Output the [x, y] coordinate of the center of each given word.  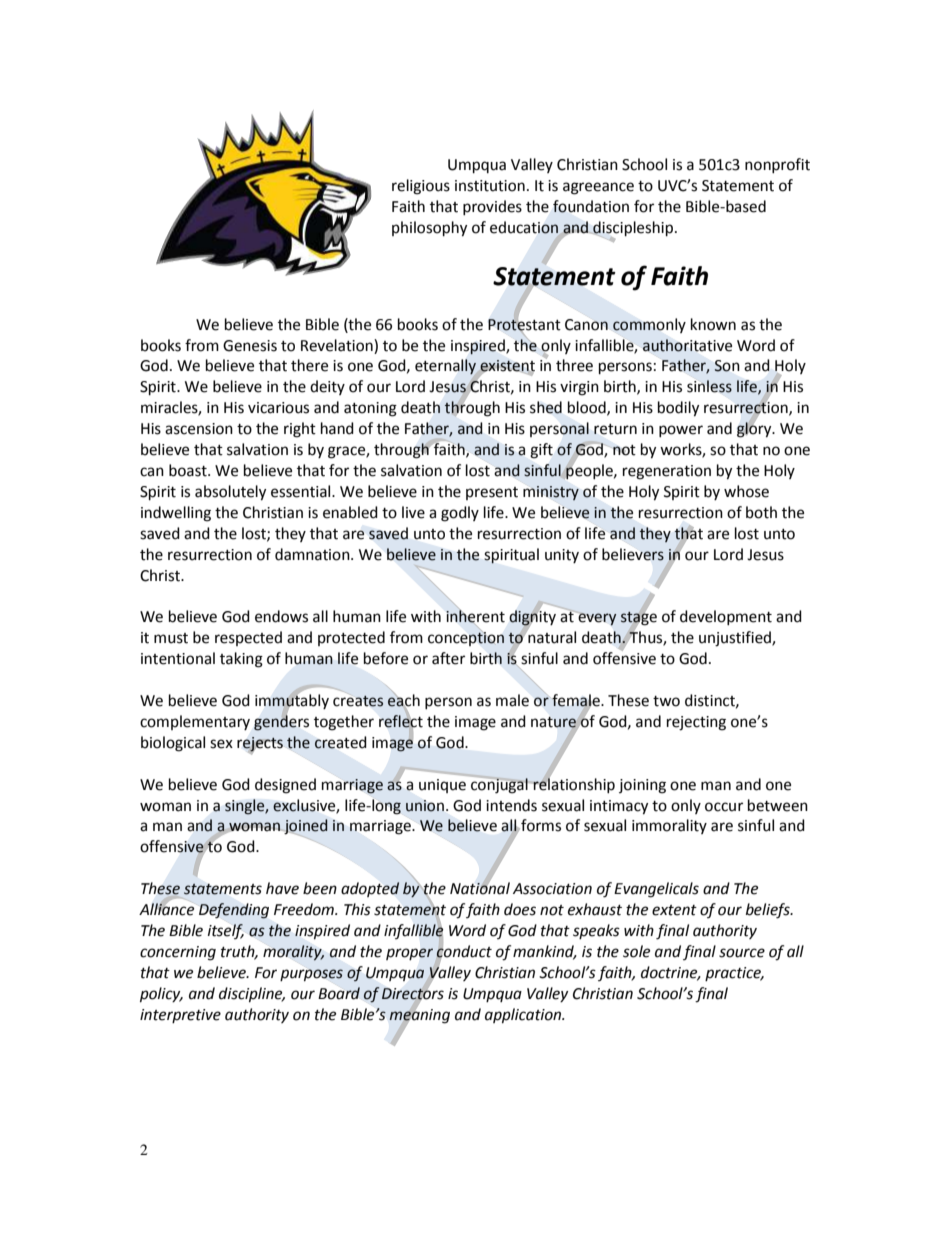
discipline [252, 995]
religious [421, 187]
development [726, 617]
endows [281, 616]
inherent [475, 616]
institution [490, 186]
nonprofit [777, 165]
